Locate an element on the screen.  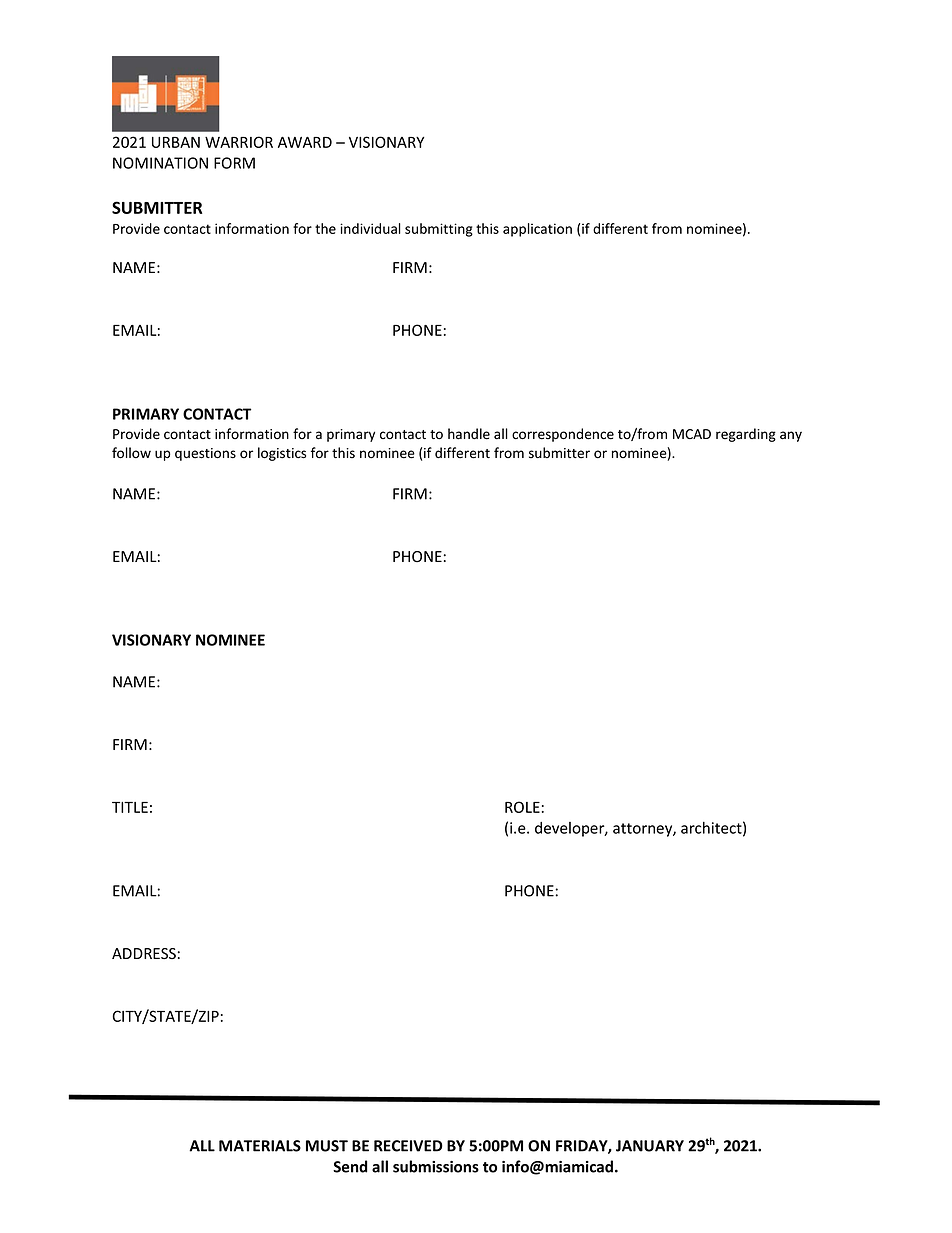
ROLE is located at coordinates (522, 807).
